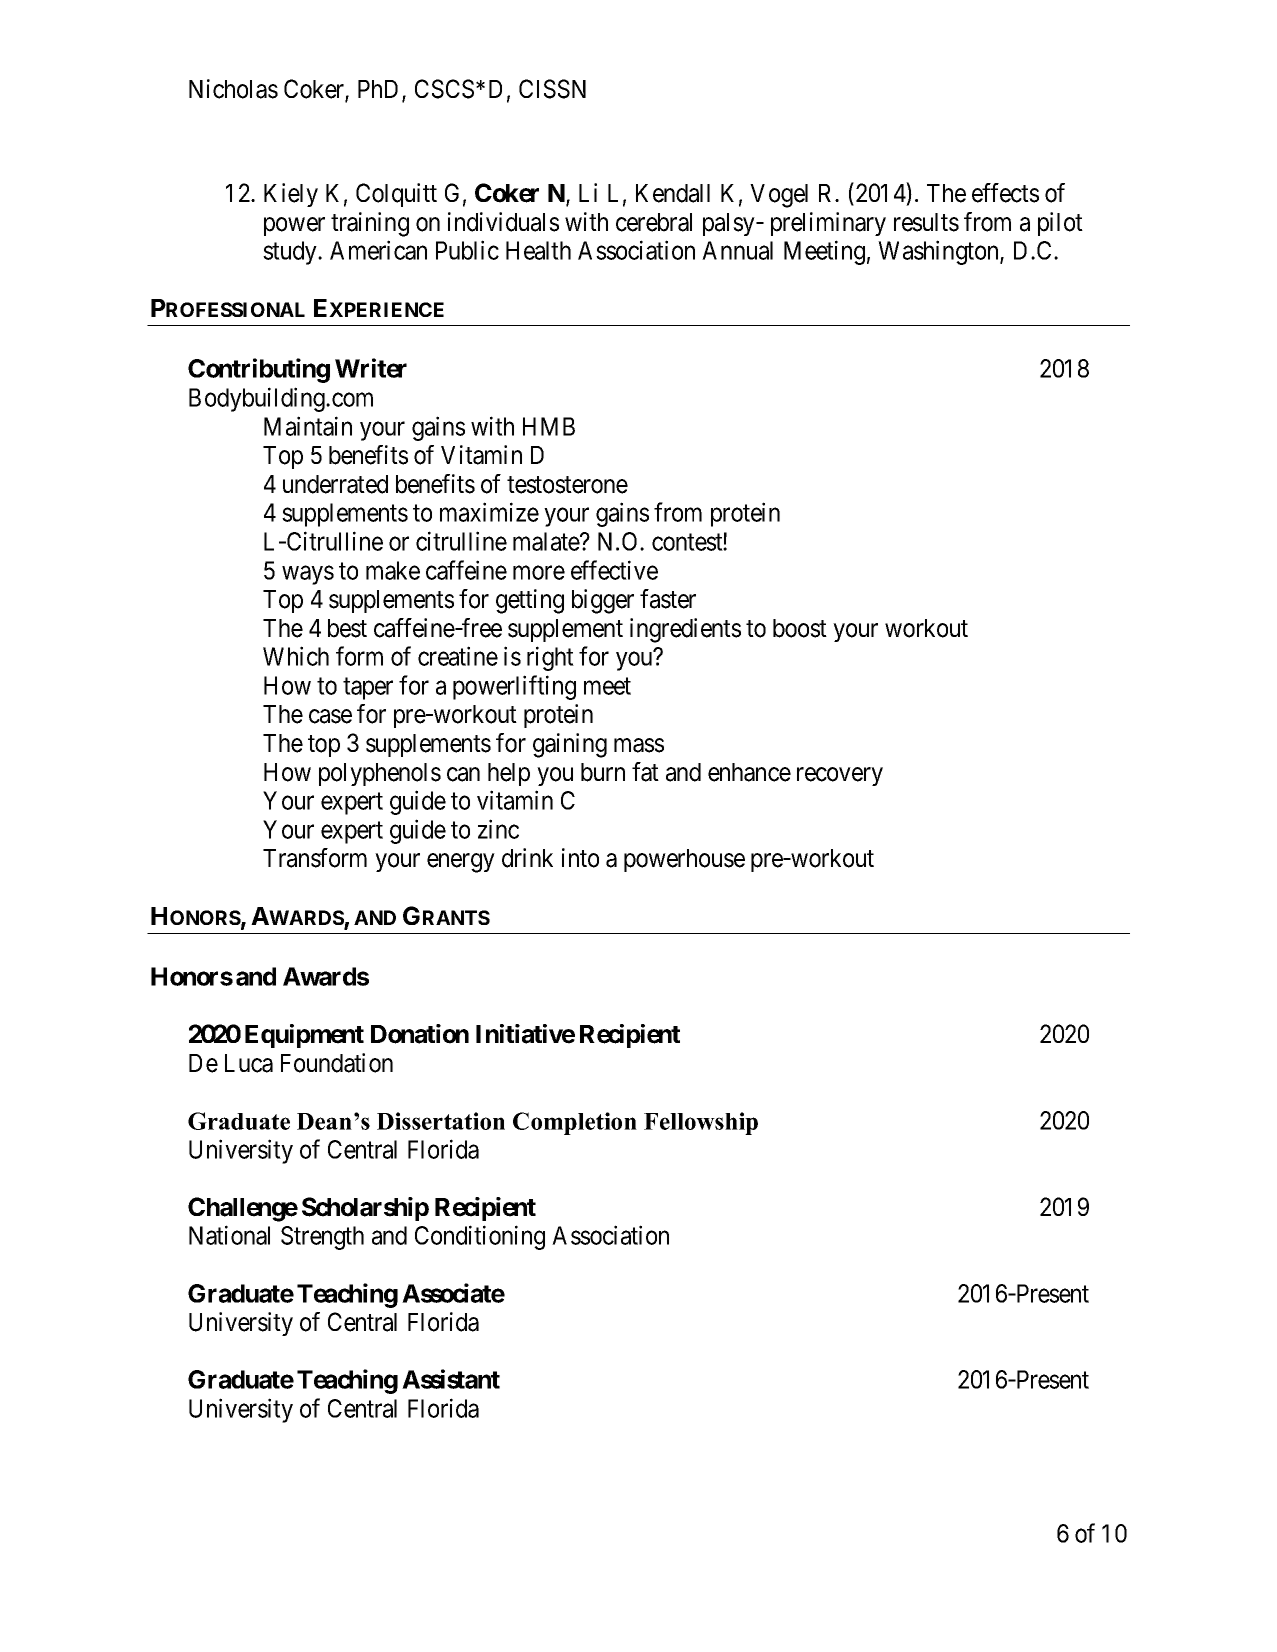 The height and width of the screenshot is (1652, 1277). What do you see at coordinates (370, 224) in the screenshot?
I see `training` at bounding box center [370, 224].
